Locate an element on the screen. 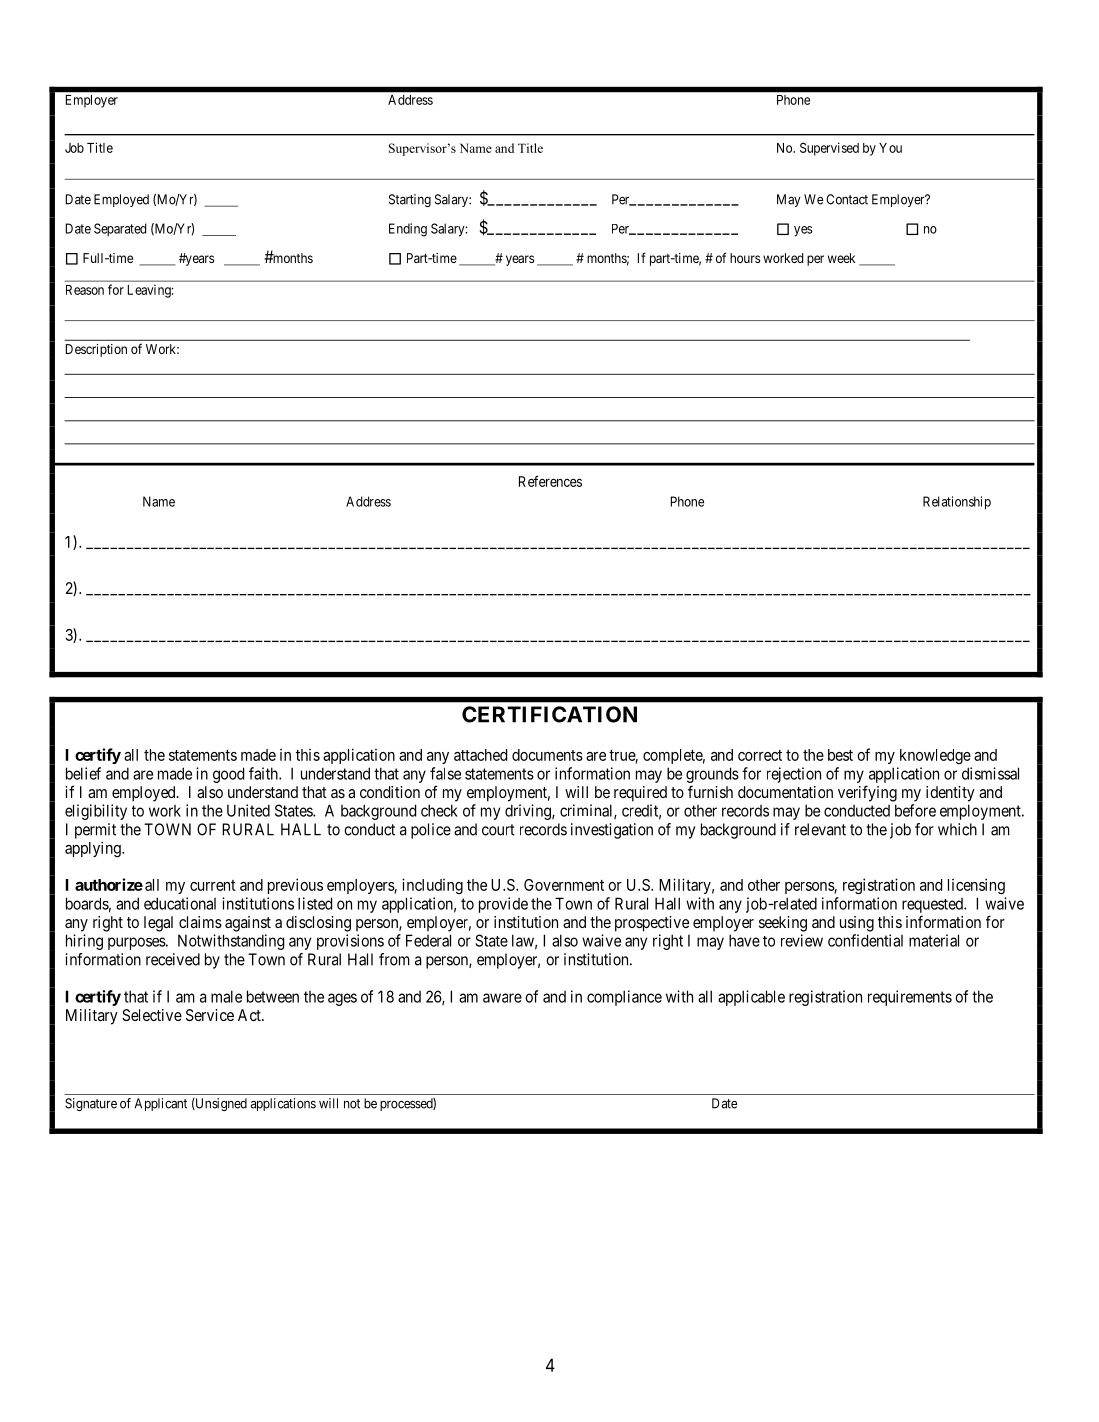  Separated is located at coordinates (120, 230).
